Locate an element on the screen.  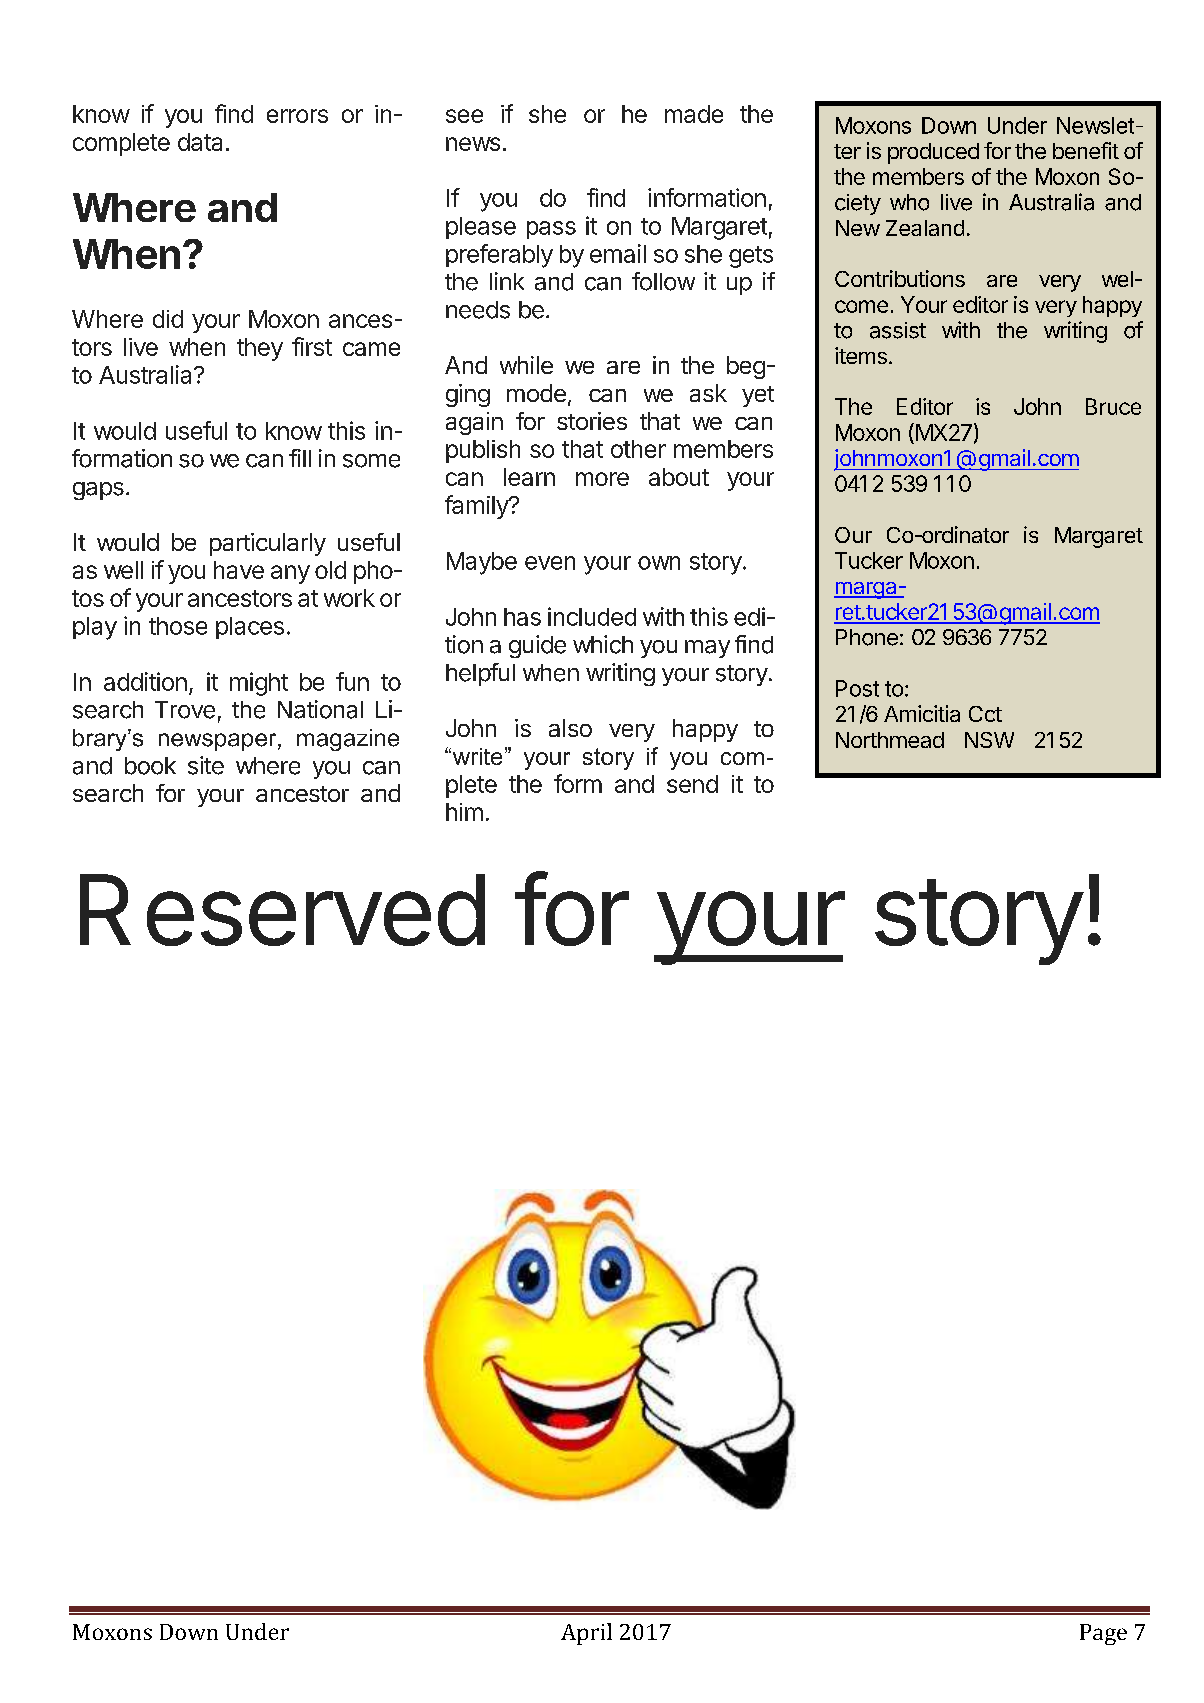
produced is located at coordinates (933, 153).
